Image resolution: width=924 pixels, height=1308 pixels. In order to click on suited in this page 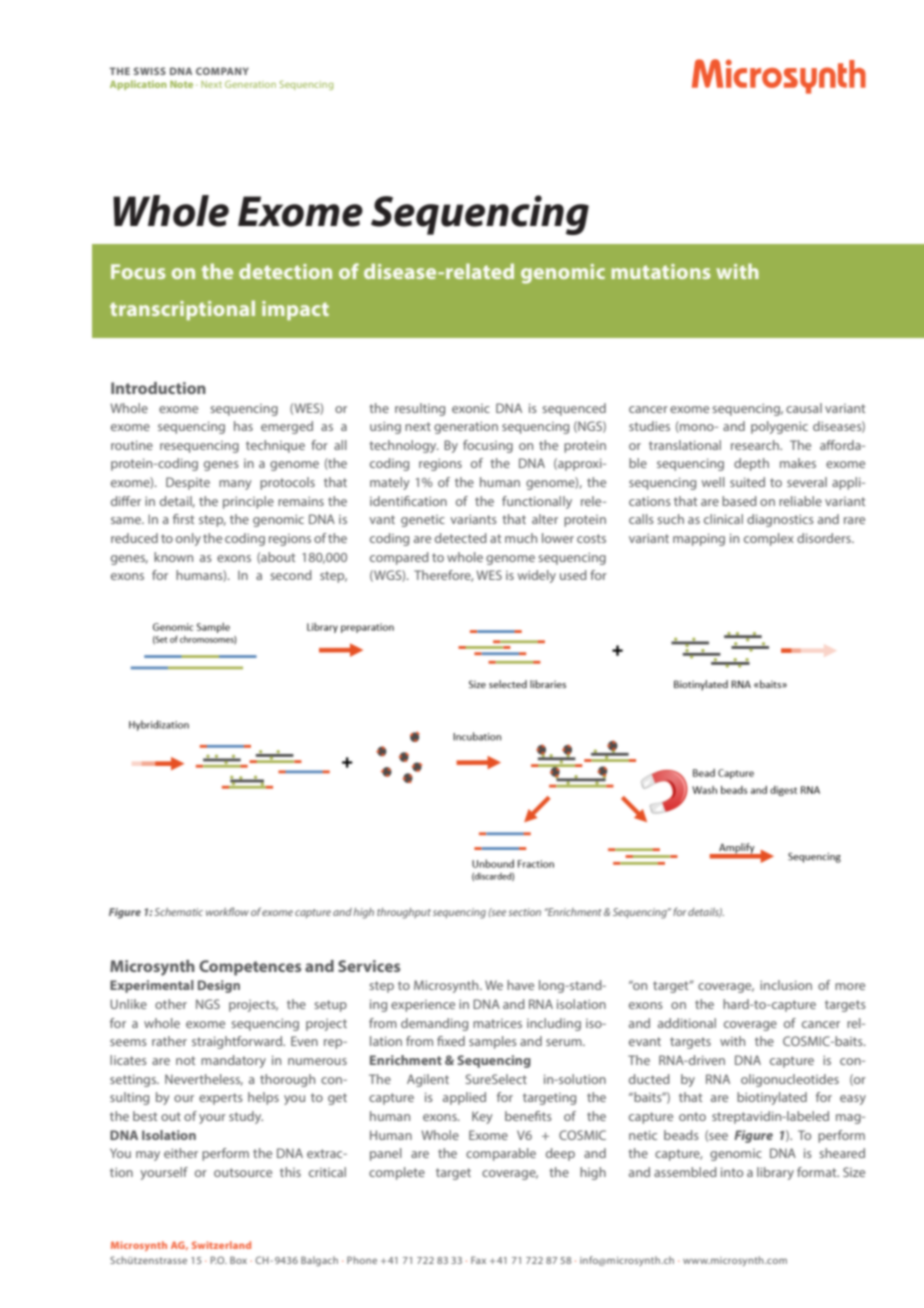, I will do `click(747, 482)`.
